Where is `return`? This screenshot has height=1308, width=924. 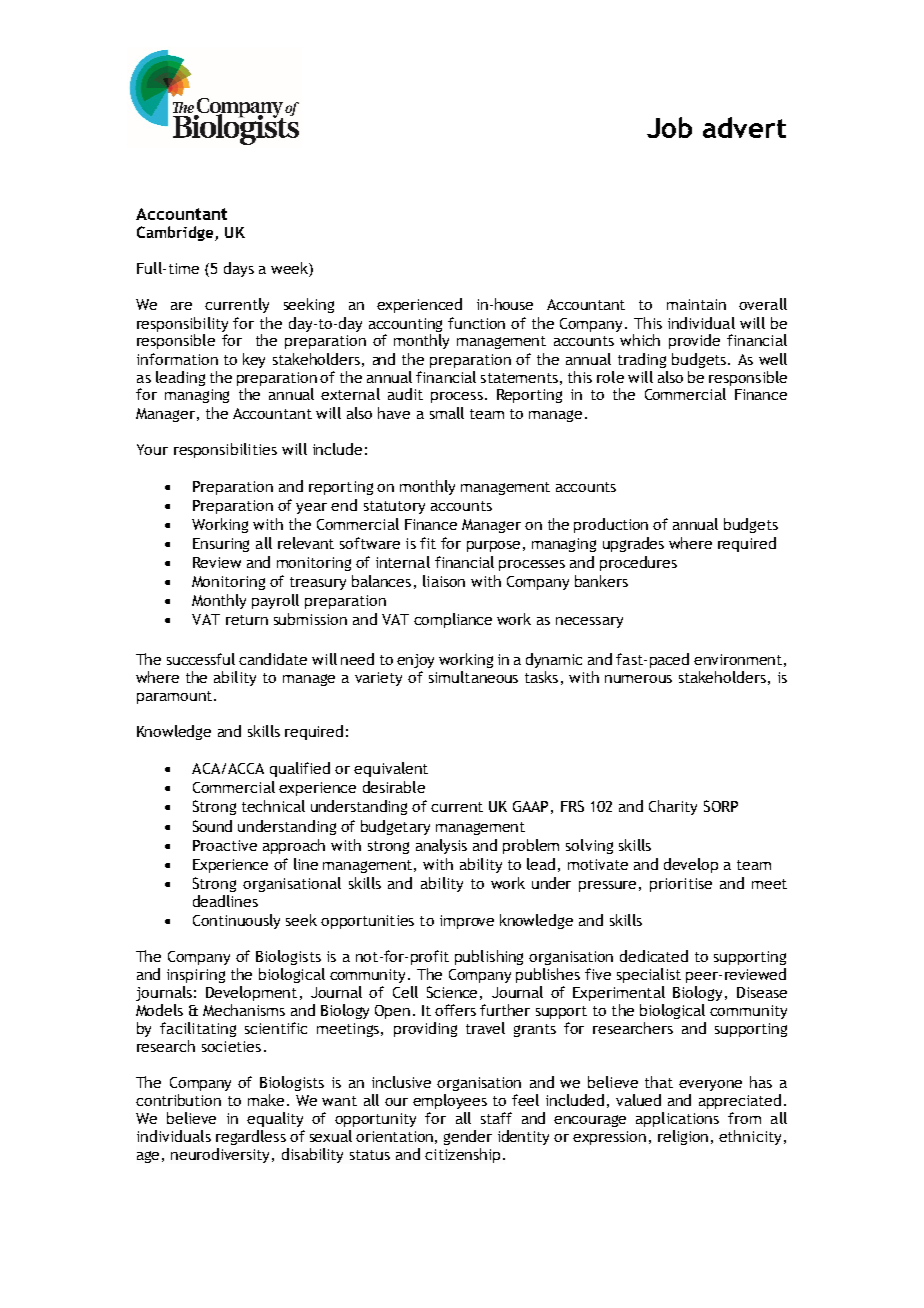 return is located at coordinates (247, 620).
